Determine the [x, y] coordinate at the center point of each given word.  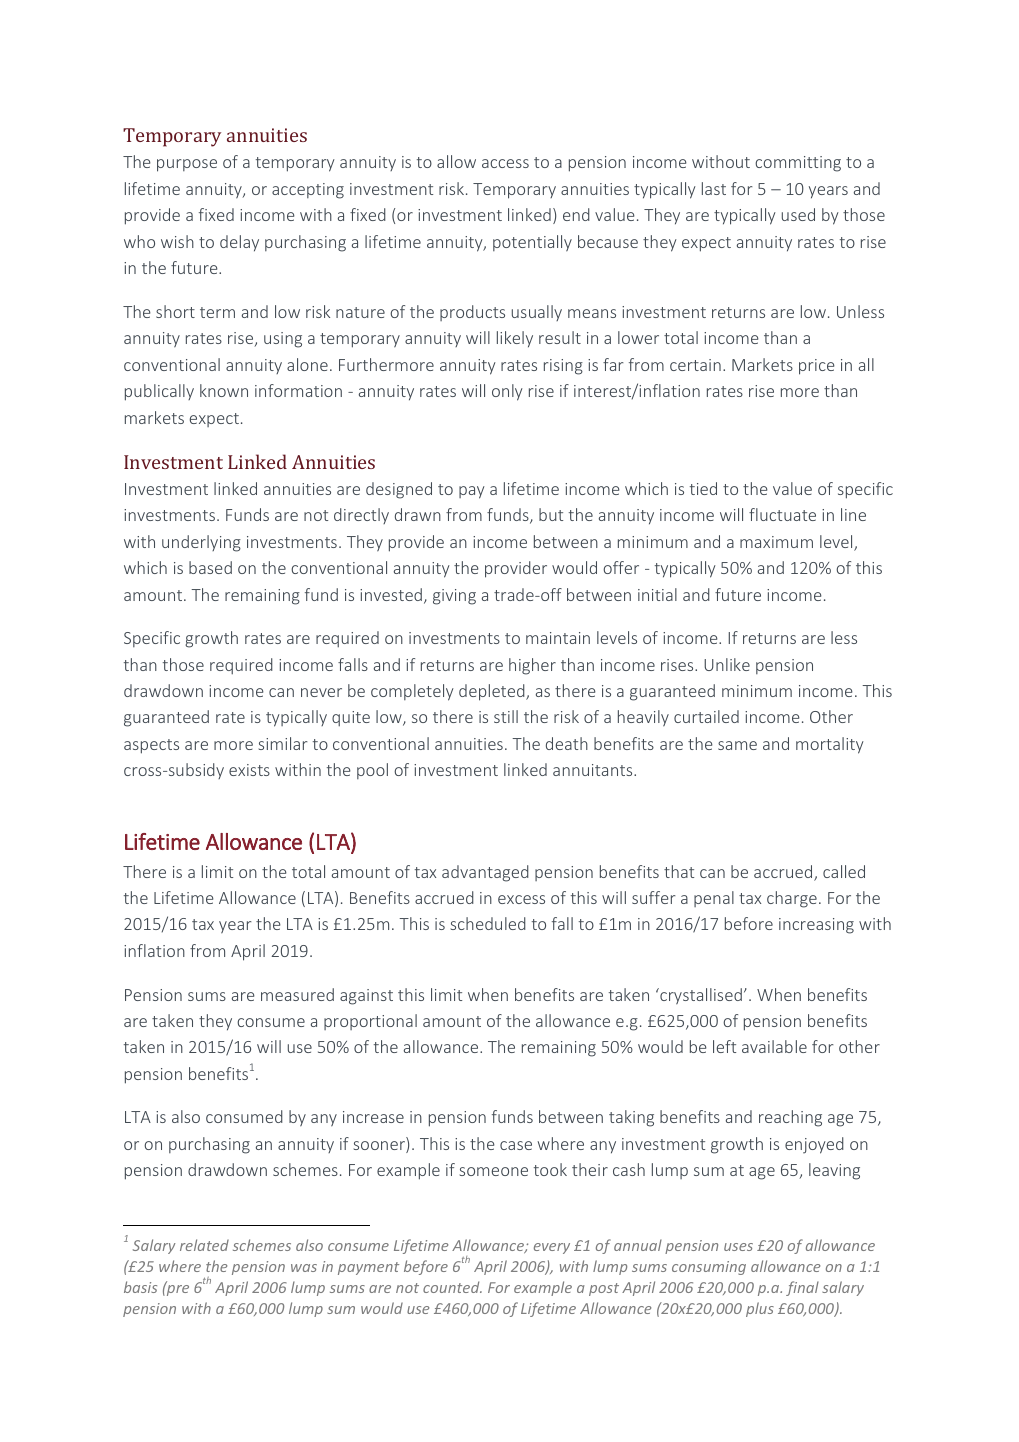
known [224, 390]
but [551, 514]
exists [249, 770]
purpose [187, 165]
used [798, 214]
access [505, 163]
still [506, 716]
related [204, 1245]
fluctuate [782, 514]
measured [297, 994]
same [737, 745]
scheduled [488, 923]
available [774, 1046]
